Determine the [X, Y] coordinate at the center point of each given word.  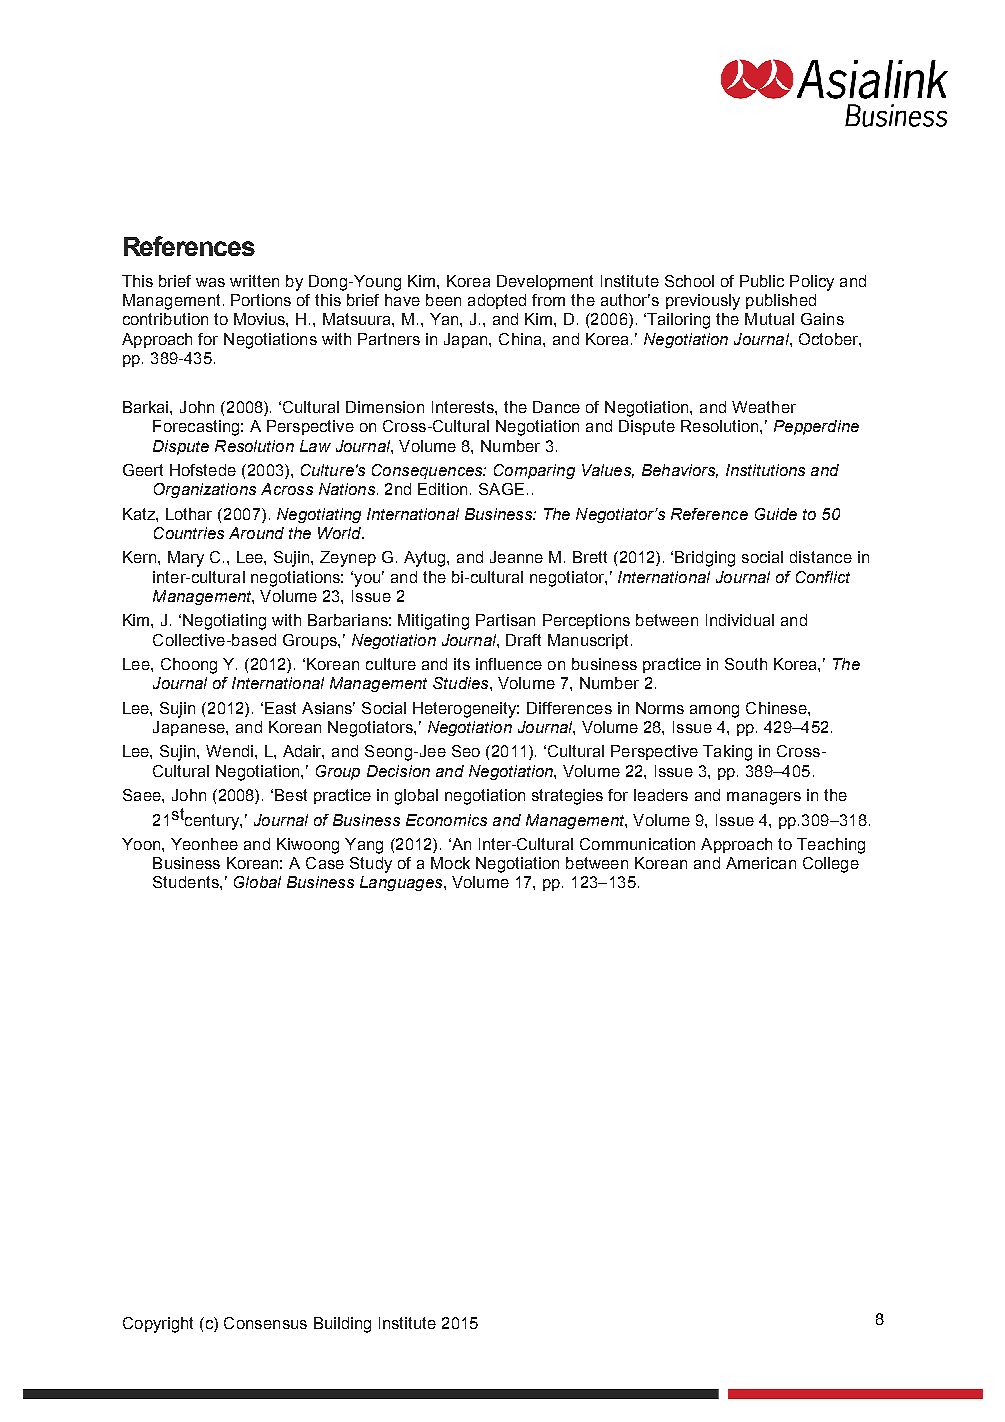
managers [764, 798]
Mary [186, 559]
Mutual [769, 319]
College [831, 865]
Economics [446, 820]
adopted [497, 301]
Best [291, 795]
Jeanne [516, 557]
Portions [261, 300]
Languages [402, 883]
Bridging [705, 559]
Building [342, 1325]
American [761, 863]
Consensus [265, 1323]
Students [187, 882]
